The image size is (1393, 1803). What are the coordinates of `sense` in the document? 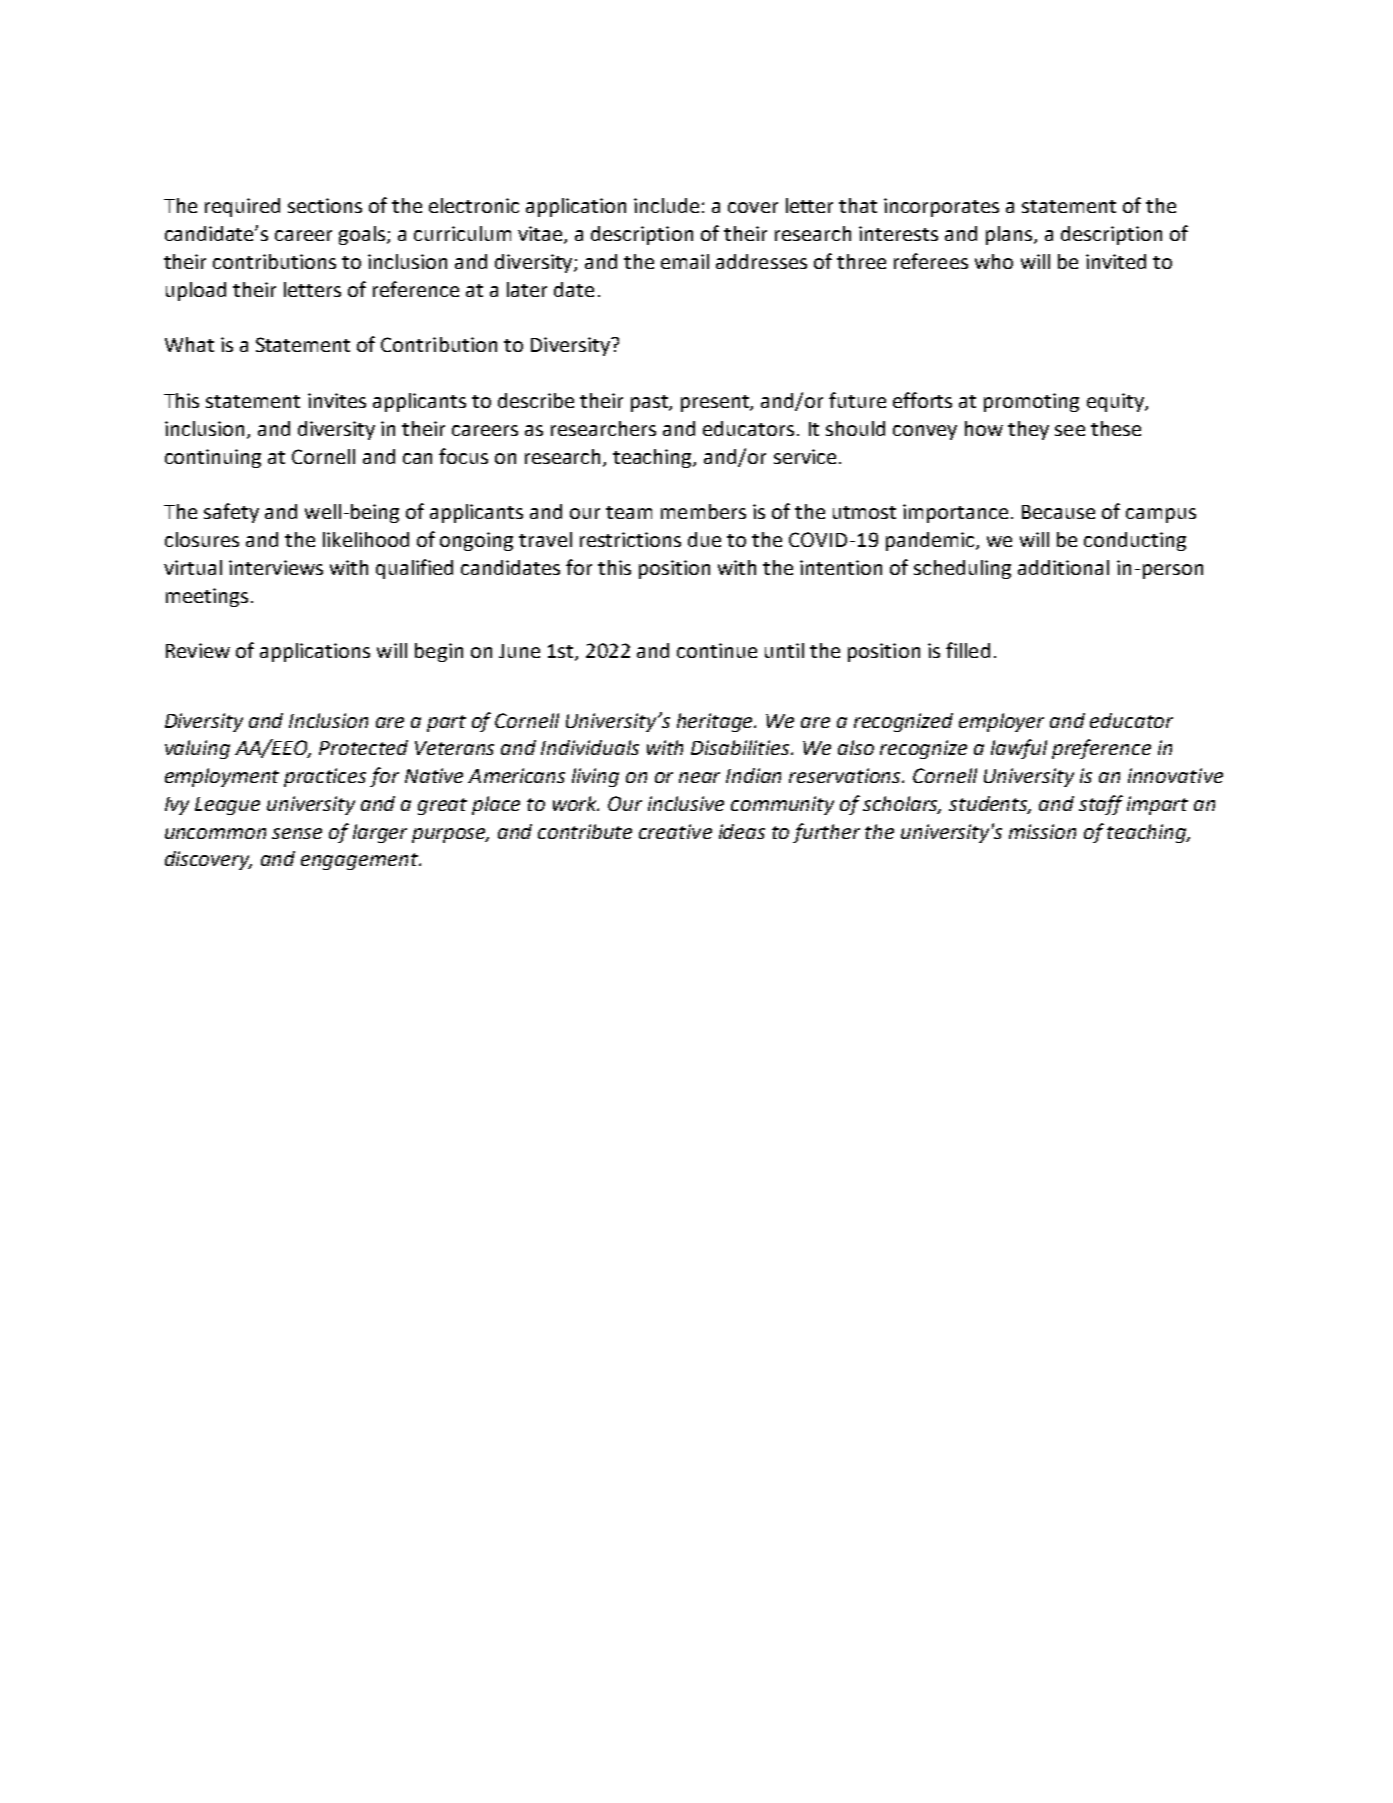 It's located at (297, 833).
